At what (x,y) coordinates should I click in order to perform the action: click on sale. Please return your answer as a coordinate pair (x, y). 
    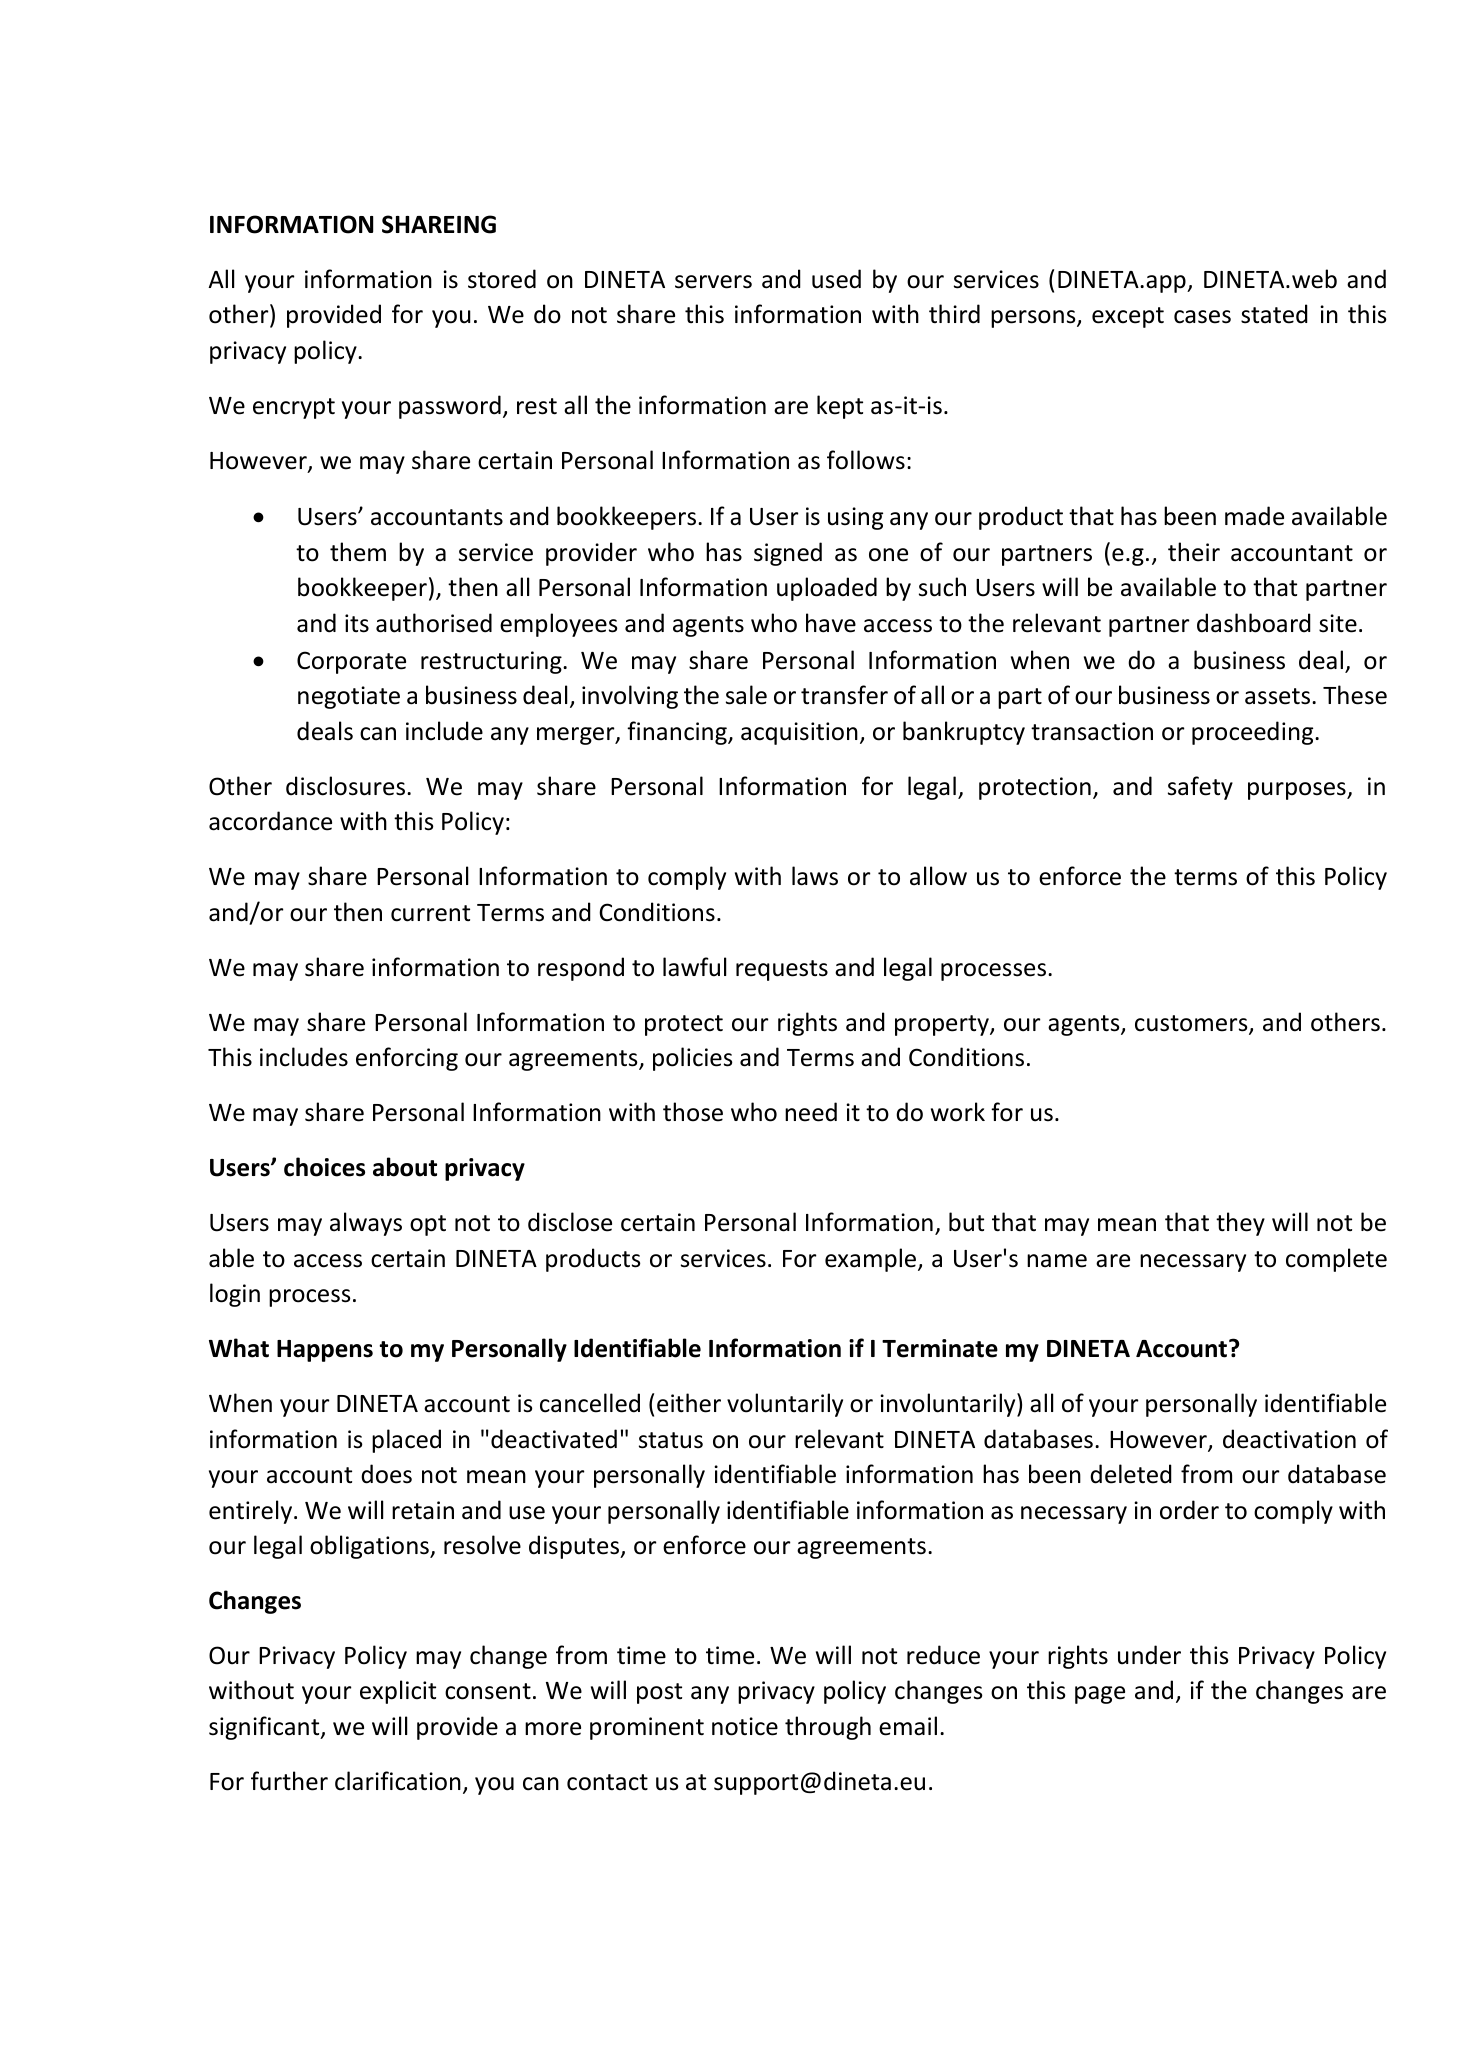
    Looking at the image, I should click on (746, 695).
